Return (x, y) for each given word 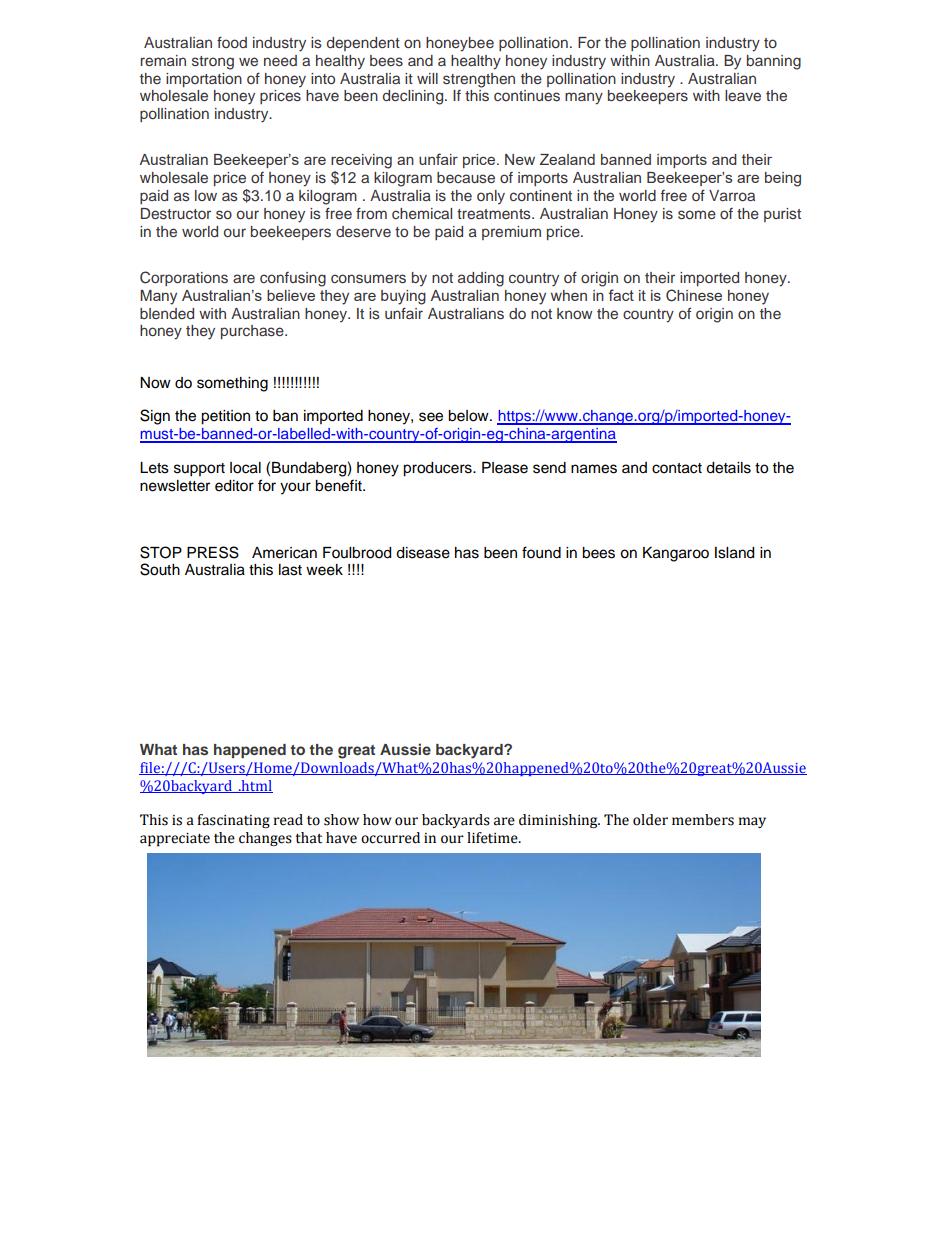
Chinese (694, 295)
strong (213, 63)
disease (423, 553)
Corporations (184, 278)
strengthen (479, 80)
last (290, 570)
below (469, 416)
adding (481, 279)
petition (225, 417)
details (728, 468)
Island (734, 553)
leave (743, 95)
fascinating (233, 821)
